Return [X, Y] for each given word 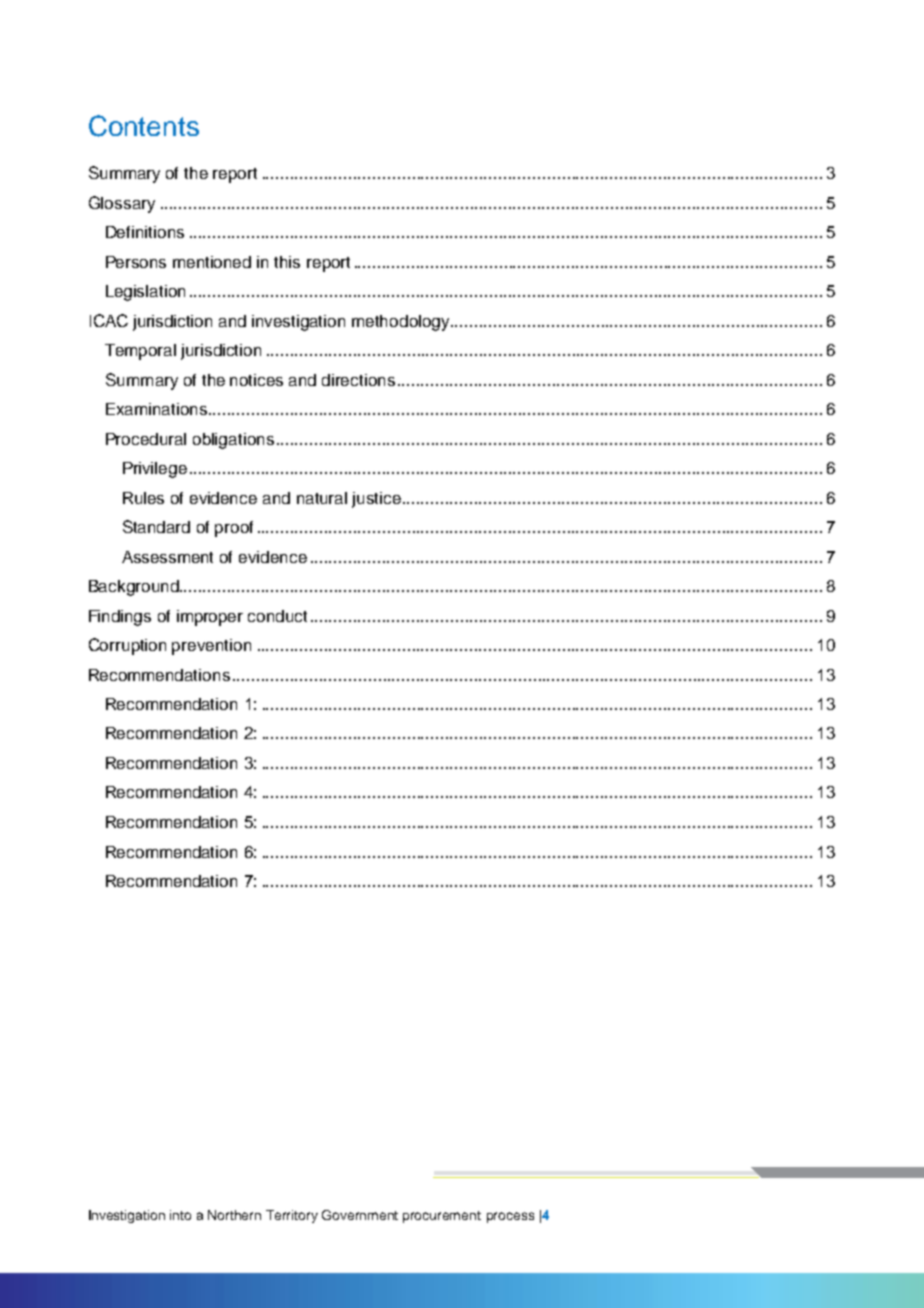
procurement [442, 1217]
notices [256, 380]
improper [210, 618]
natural [322, 498]
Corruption [127, 646]
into [180, 1215]
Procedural [146, 439]
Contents [144, 126]
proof [234, 529]
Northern [234, 1215]
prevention [211, 647]
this [287, 262]
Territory [292, 1216]
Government [360, 1215]
